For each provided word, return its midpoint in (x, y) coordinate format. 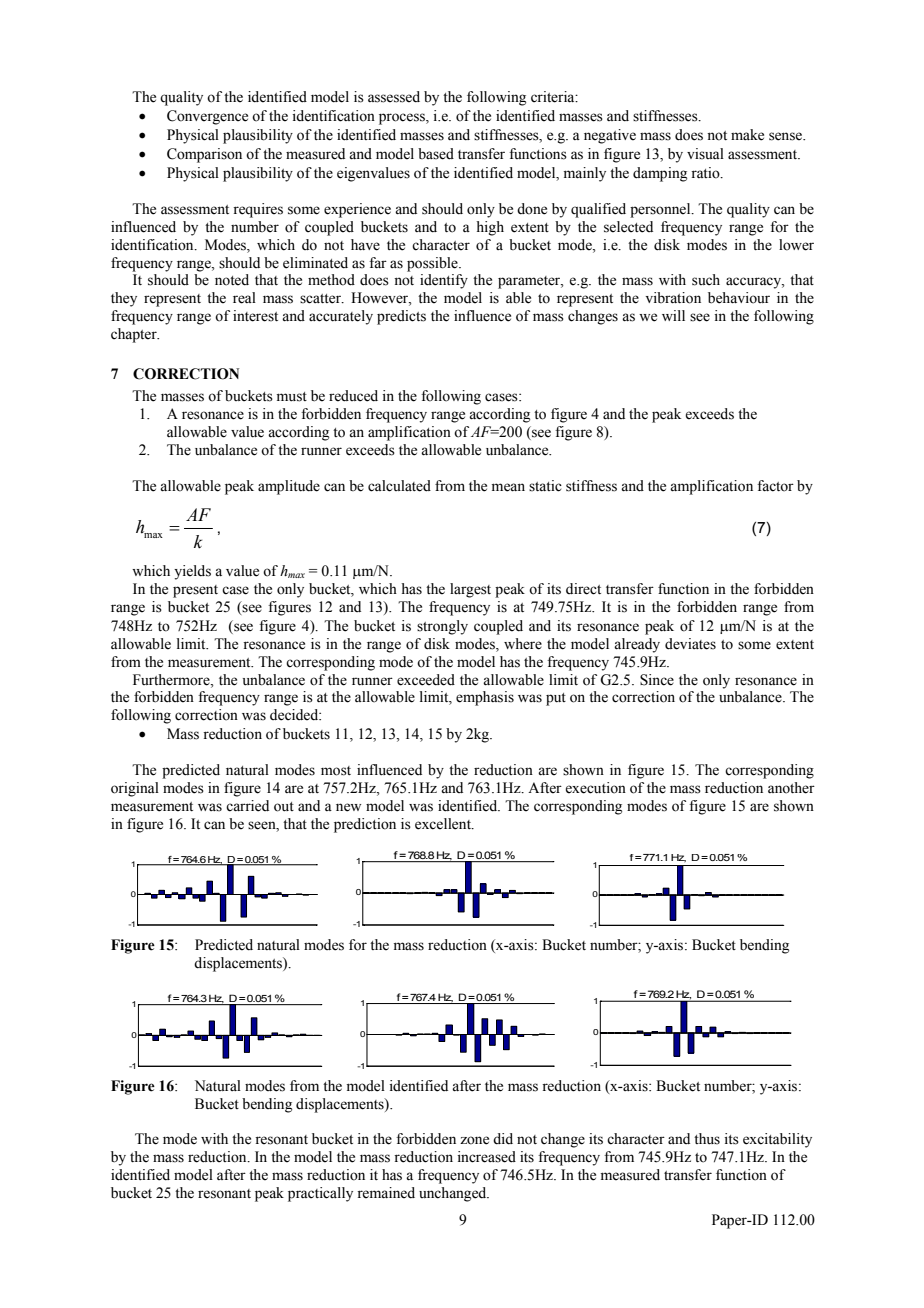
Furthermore (172, 680)
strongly (442, 627)
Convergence (207, 117)
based (436, 154)
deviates (690, 644)
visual (705, 154)
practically (320, 1194)
